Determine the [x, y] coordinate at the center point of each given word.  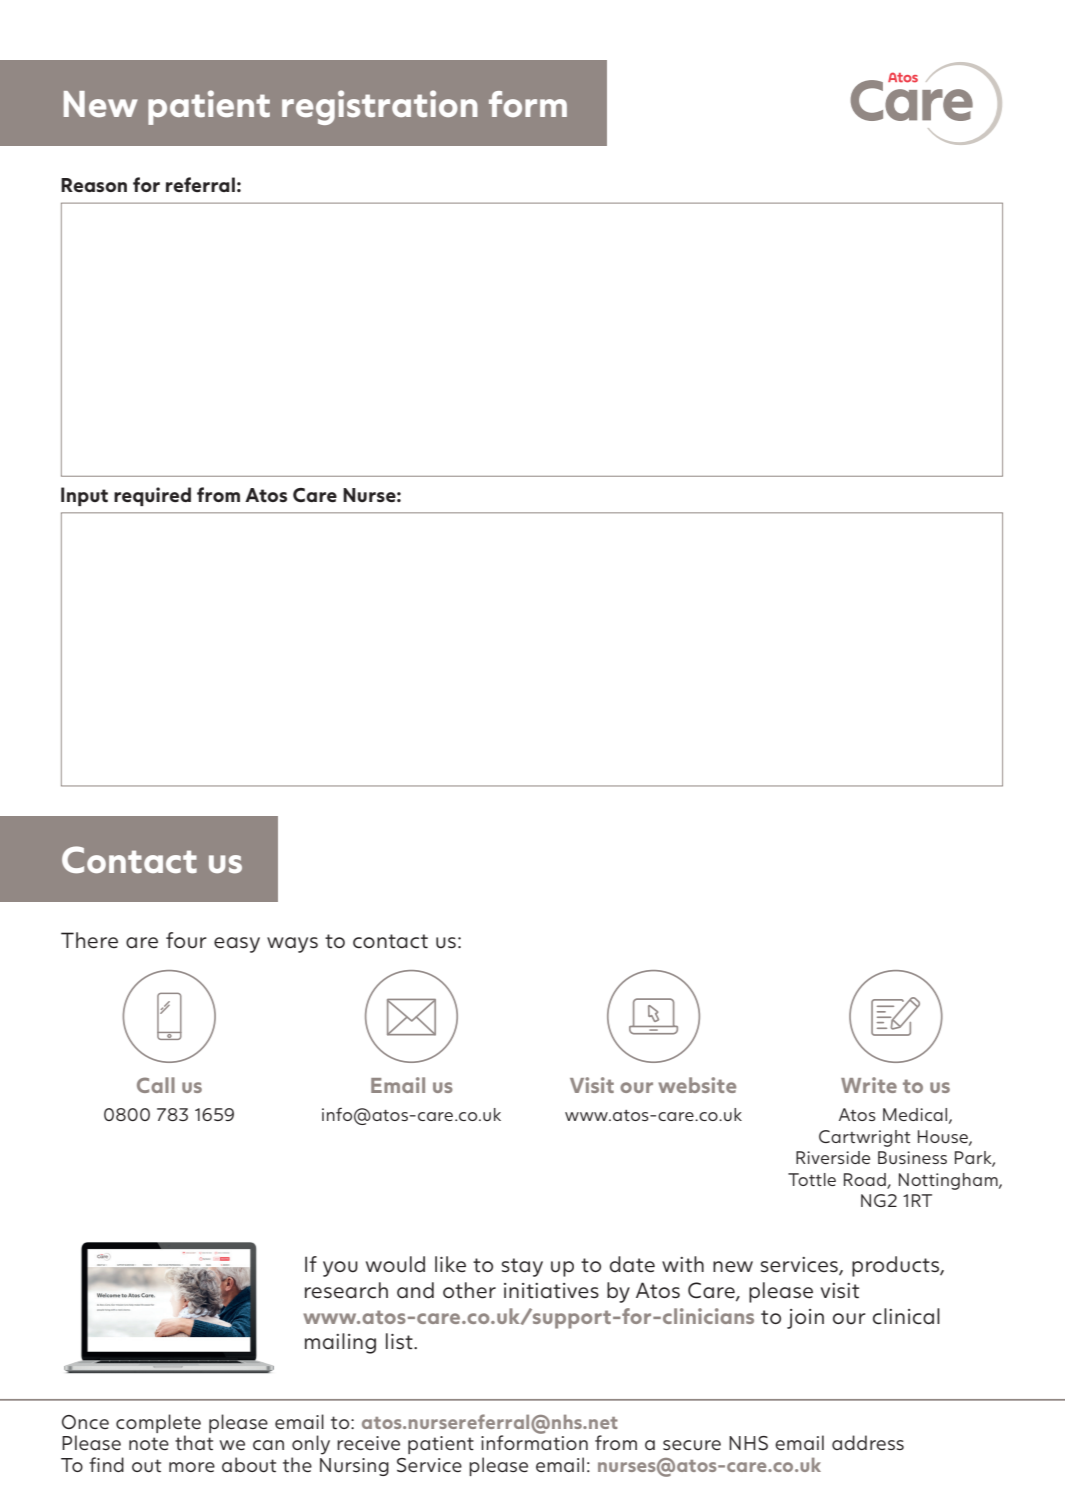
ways [292, 945]
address [868, 1442]
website [697, 1085]
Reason [94, 185]
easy [237, 945]
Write [869, 1085]
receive [368, 1443]
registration [380, 107]
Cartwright [864, 1138]
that [194, 1442]
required [152, 496]
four [186, 940]
